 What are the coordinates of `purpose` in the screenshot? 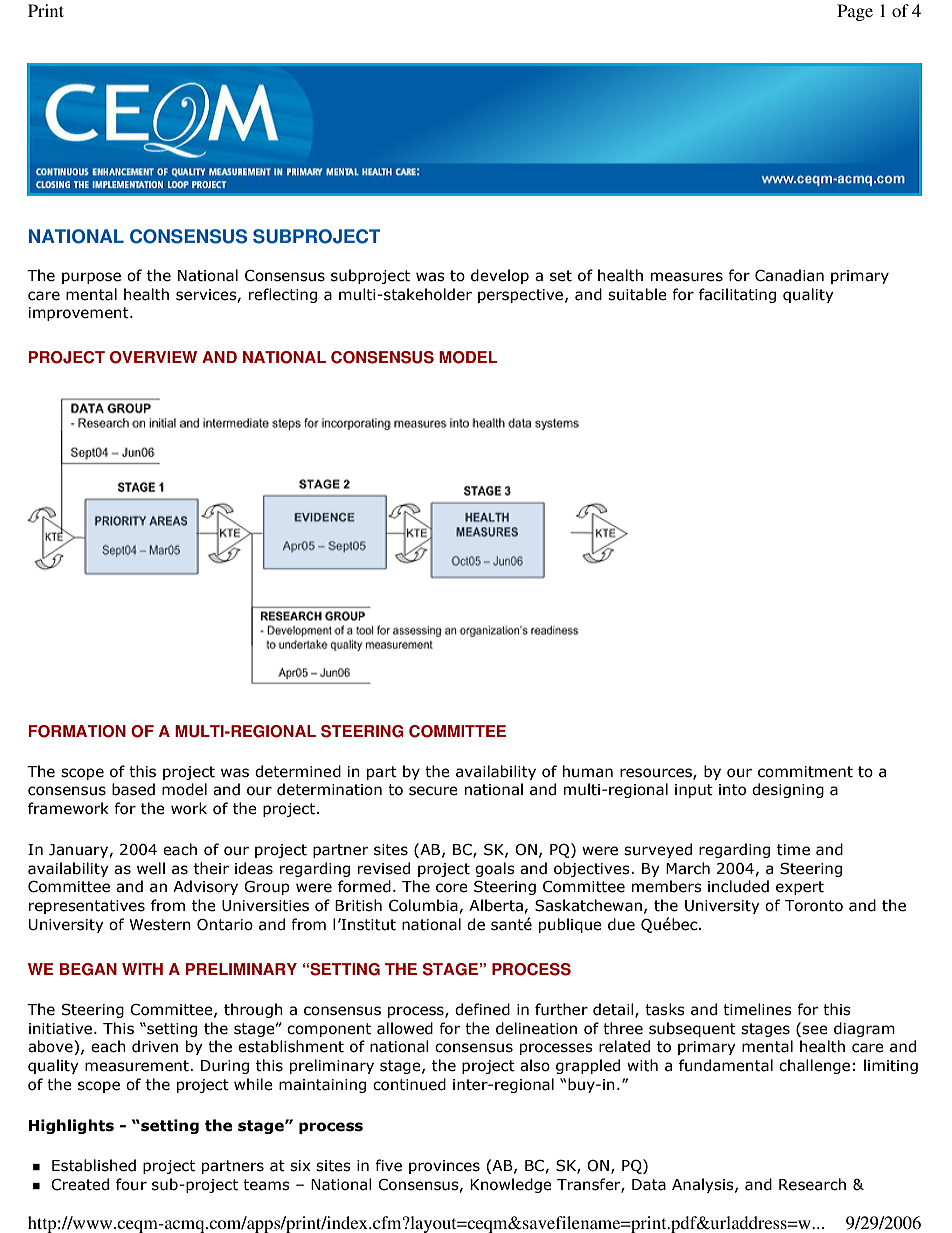 It's located at (91, 278).
